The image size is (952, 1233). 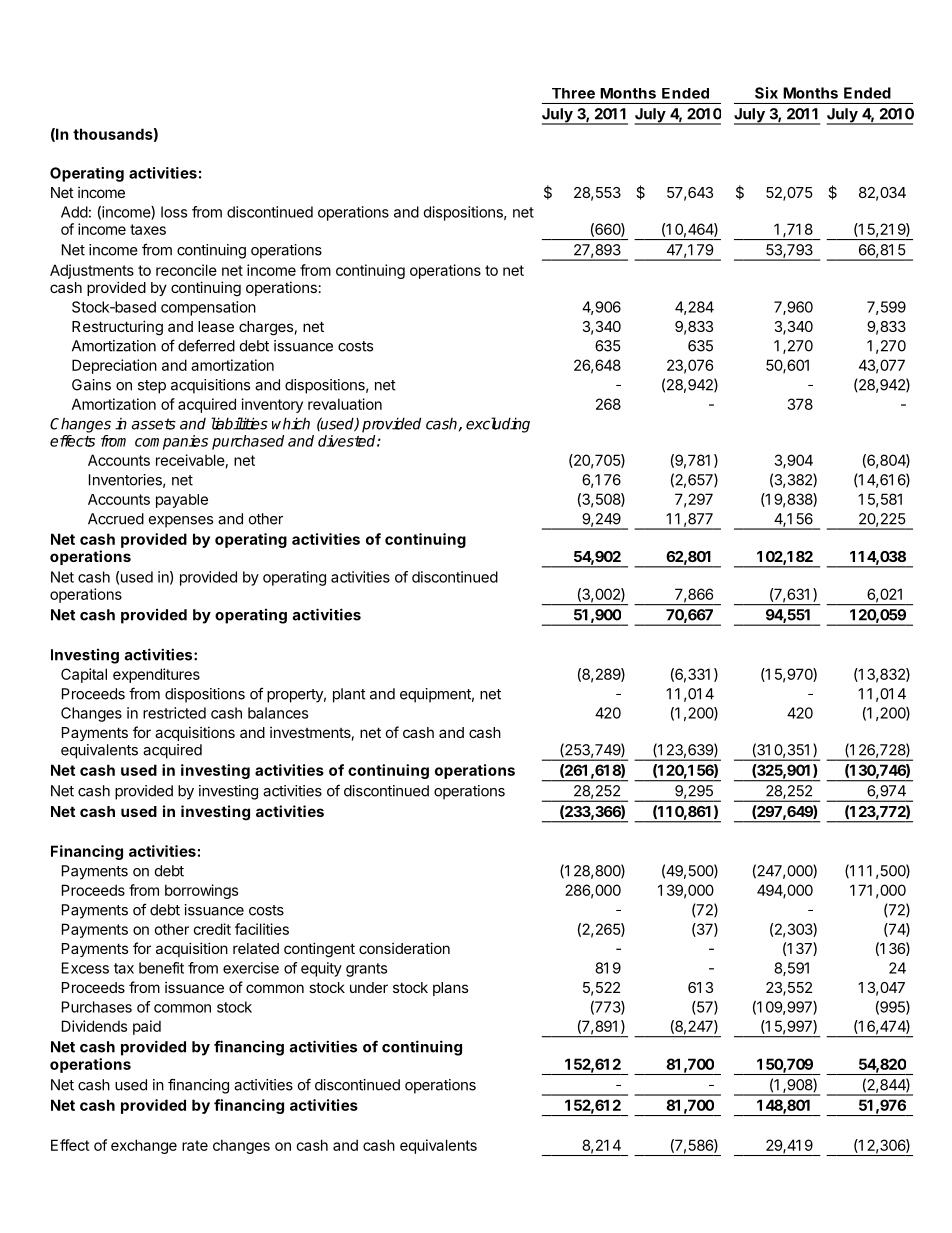 I want to click on step, so click(x=152, y=387).
